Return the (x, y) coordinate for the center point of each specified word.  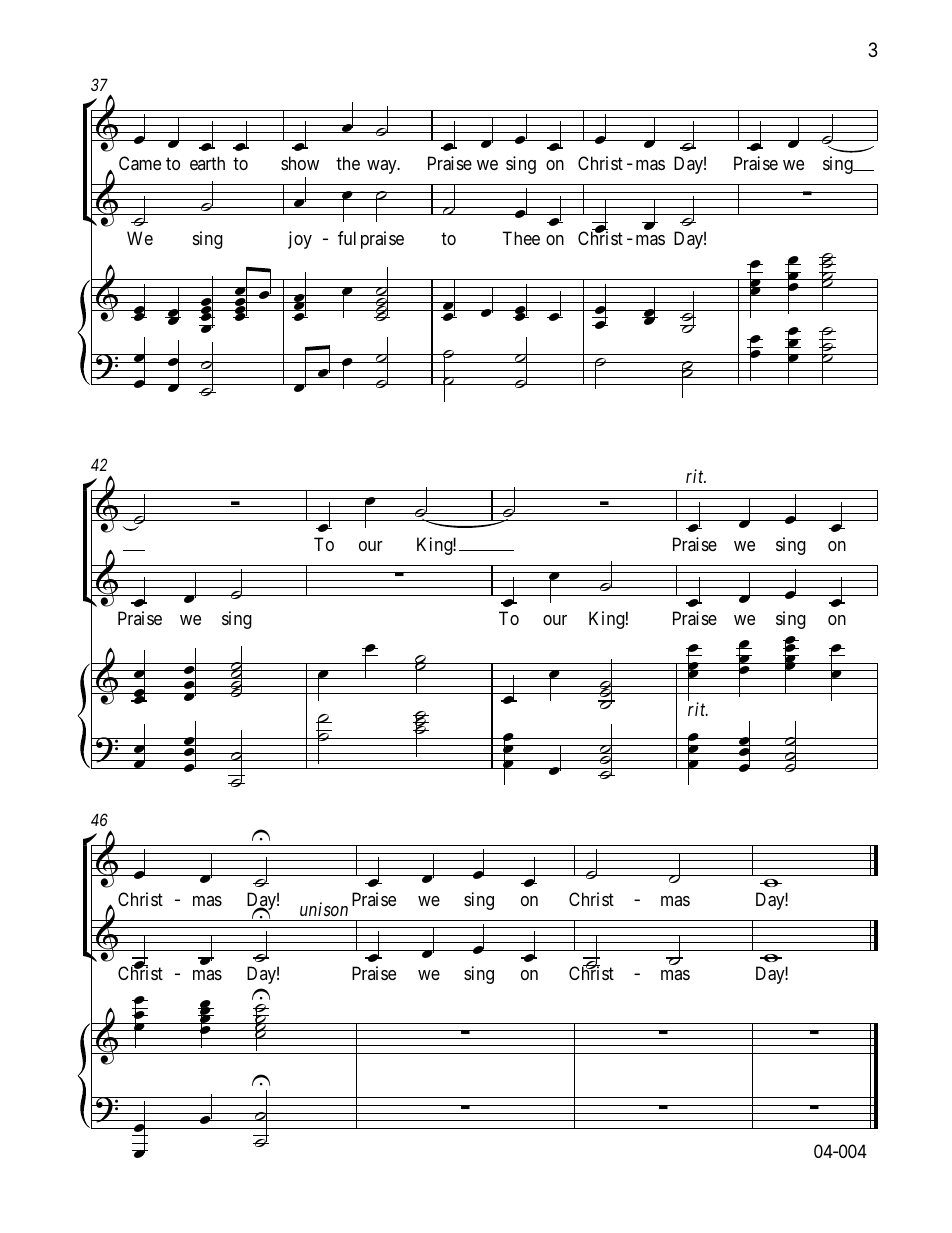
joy (300, 240)
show (300, 163)
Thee (521, 238)
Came (140, 163)
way (383, 167)
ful (347, 238)
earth (207, 163)
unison (324, 909)
